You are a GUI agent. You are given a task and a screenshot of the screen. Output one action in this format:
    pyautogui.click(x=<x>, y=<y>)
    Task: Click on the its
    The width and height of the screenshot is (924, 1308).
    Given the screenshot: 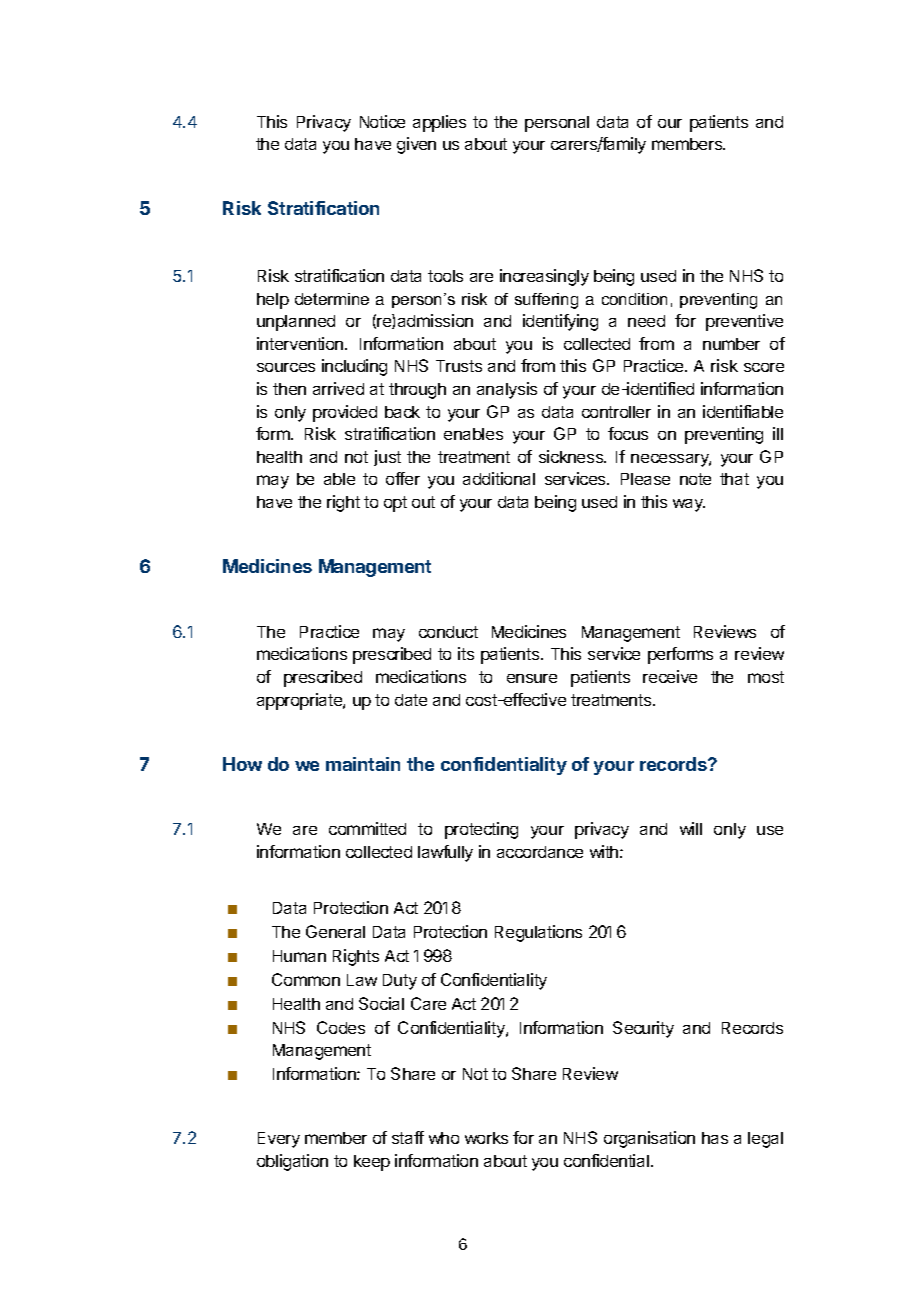 What is the action you would take?
    pyautogui.click(x=466, y=653)
